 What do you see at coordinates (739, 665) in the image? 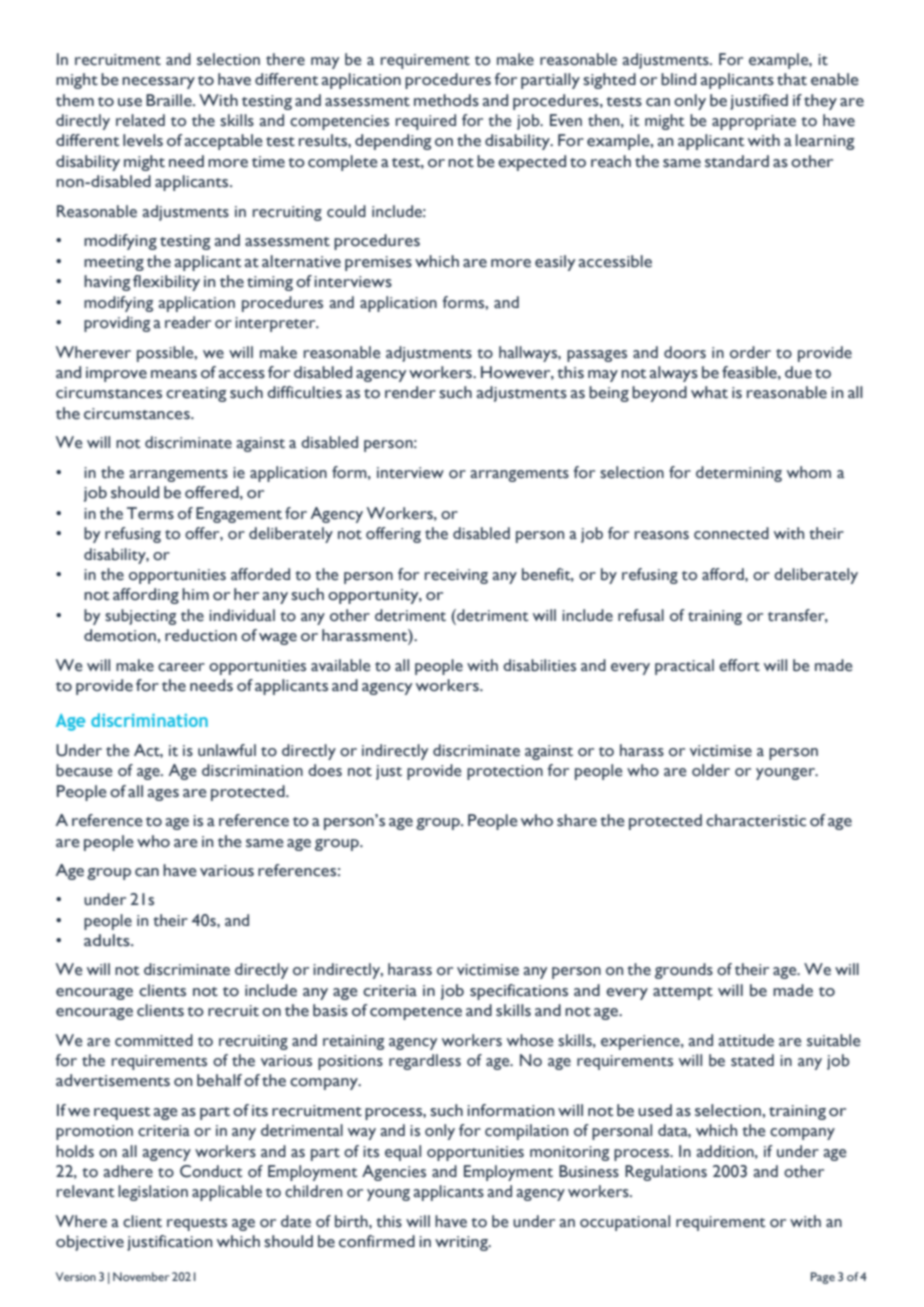
I see `effort` at bounding box center [739, 665].
